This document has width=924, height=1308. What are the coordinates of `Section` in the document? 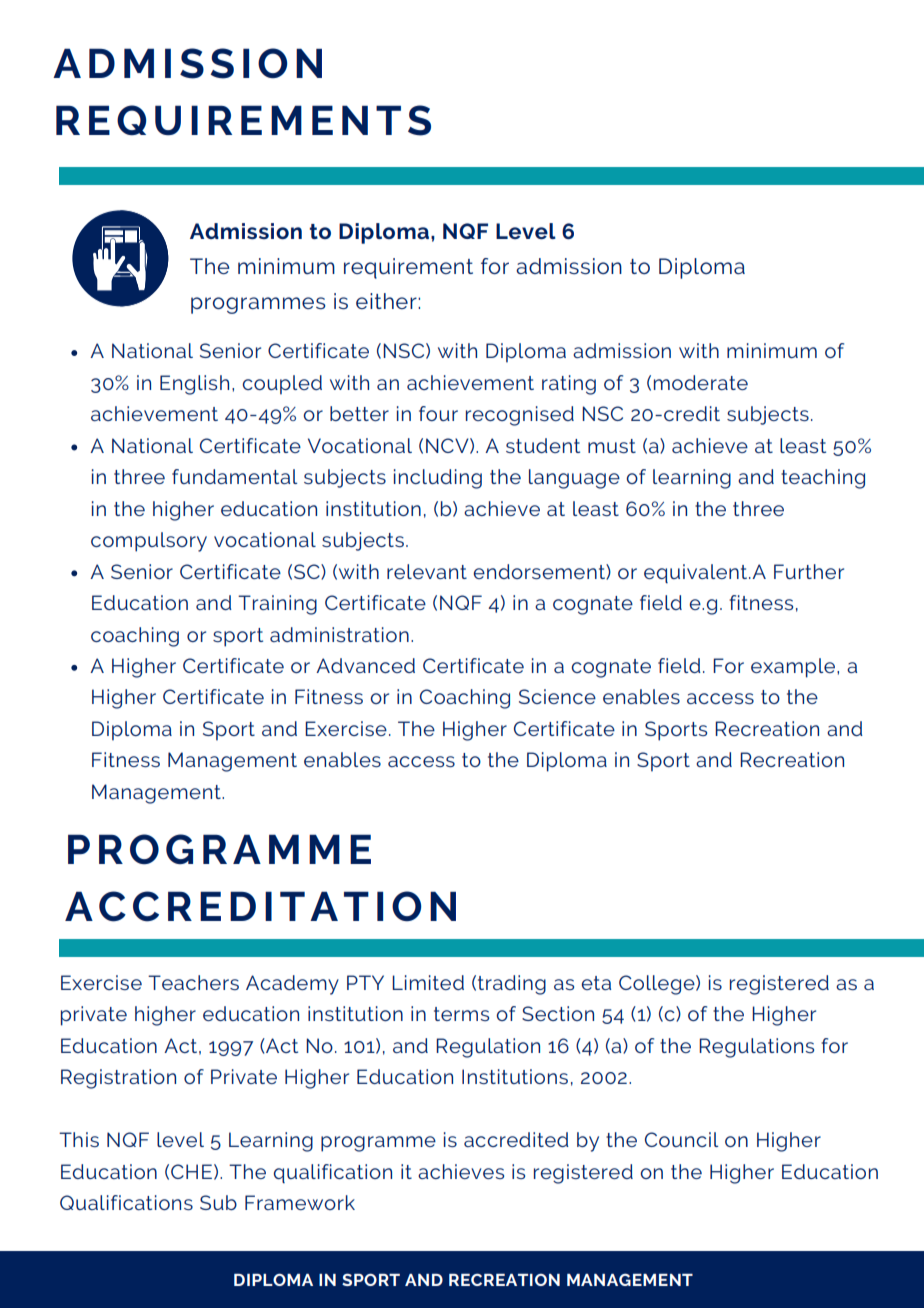 It's located at (558, 1013).
